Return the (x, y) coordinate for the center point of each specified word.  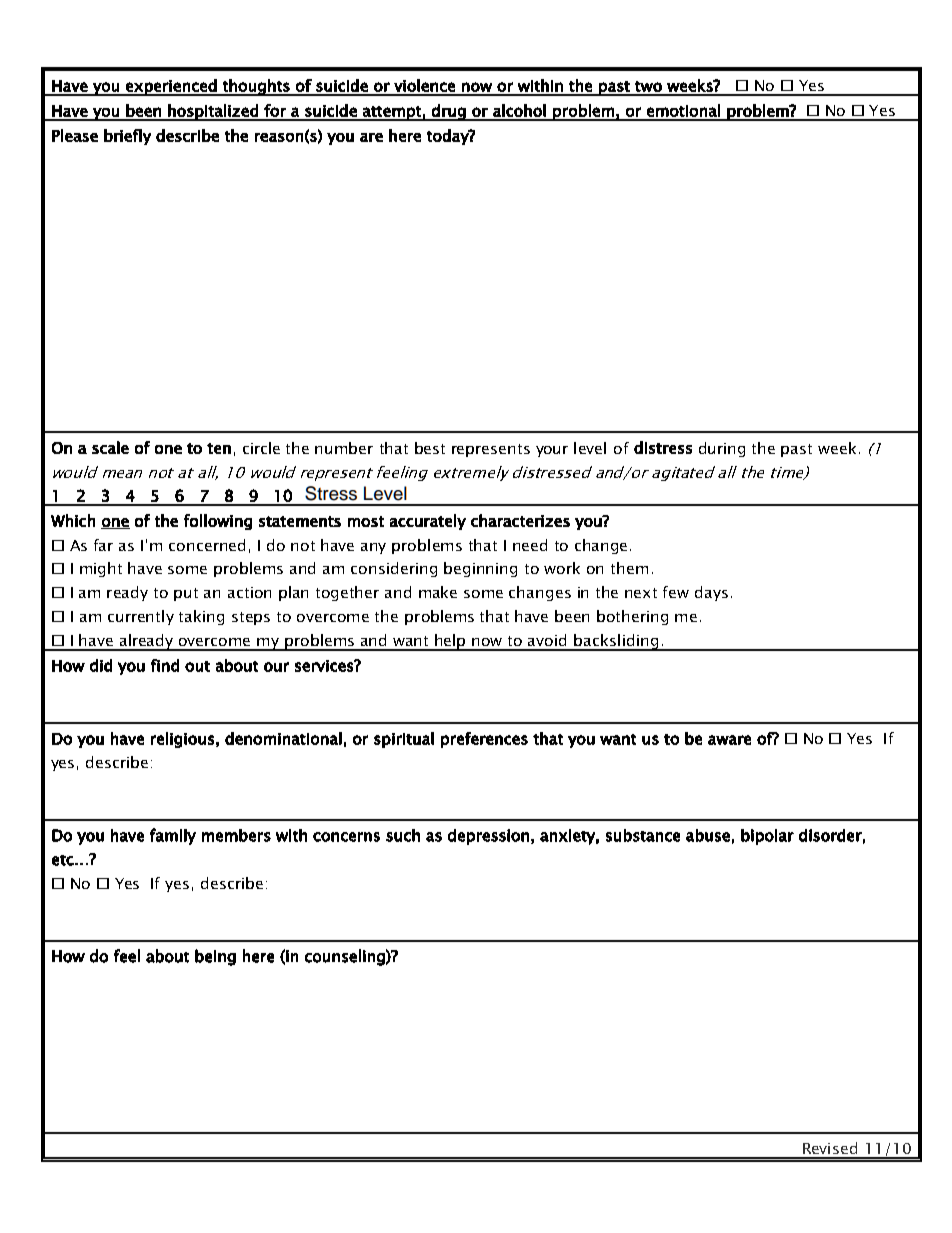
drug (449, 112)
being (215, 957)
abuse (708, 835)
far (103, 545)
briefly (127, 137)
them (629, 568)
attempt (392, 113)
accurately (428, 522)
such (403, 835)
